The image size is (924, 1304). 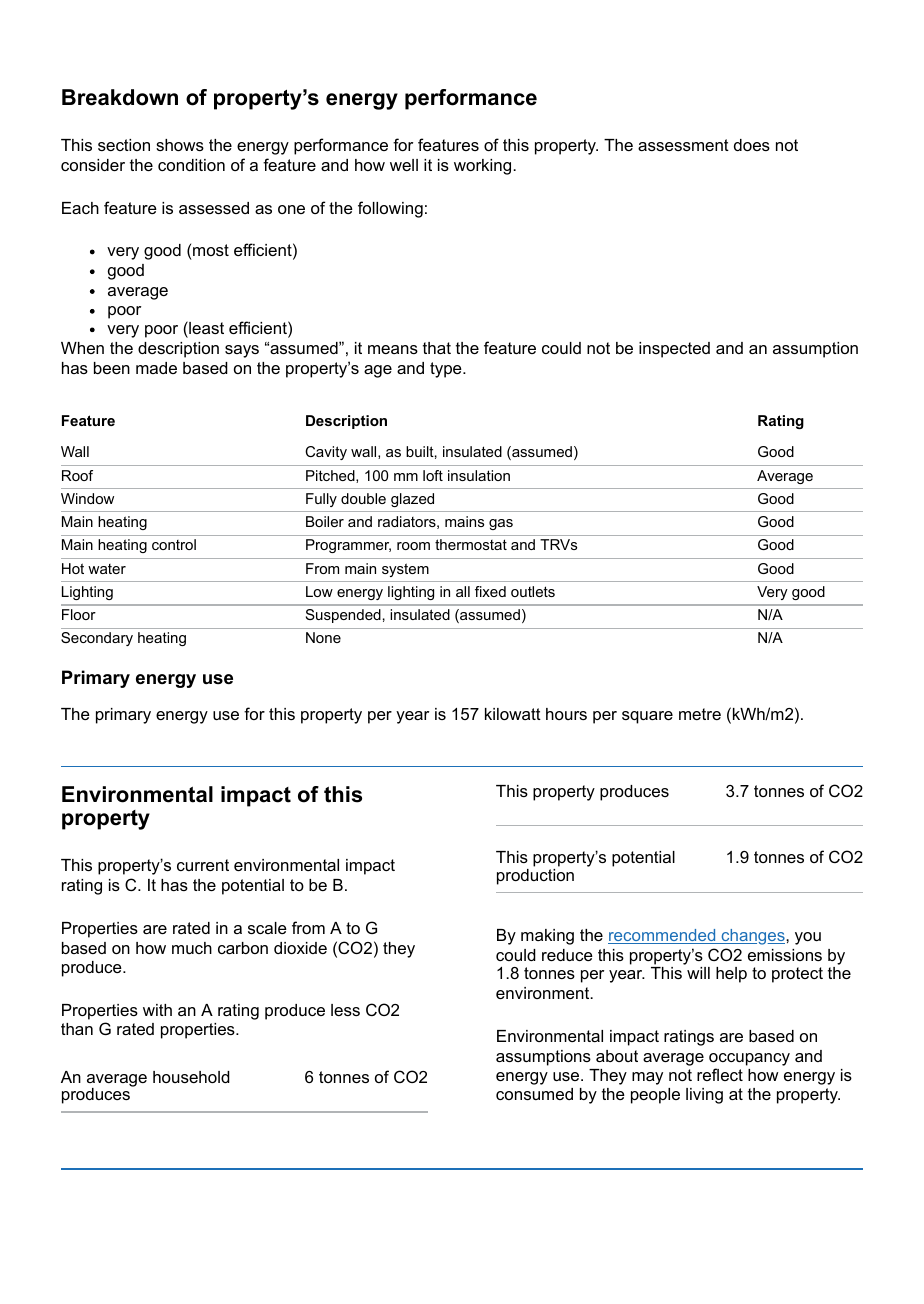 I want to click on loft, so click(x=433, y=475).
